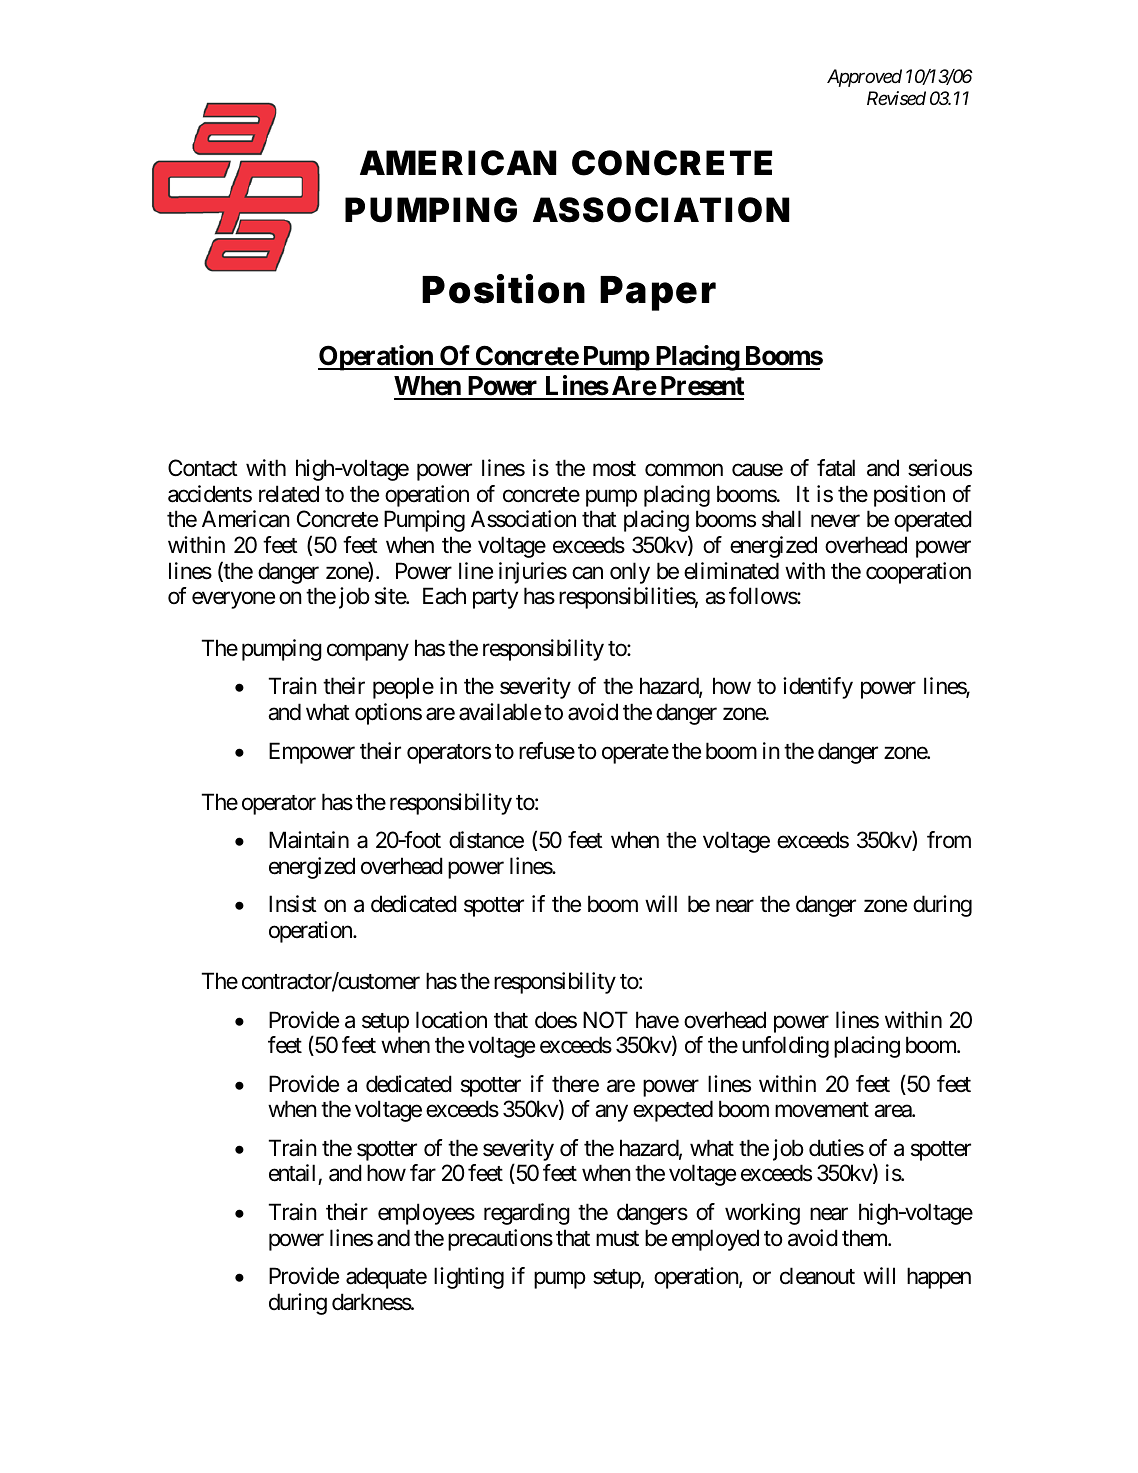 Image resolution: width=1138 pixels, height=1473 pixels. What do you see at coordinates (785, 1047) in the image?
I see `unfolding` at bounding box center [785, 1047].
